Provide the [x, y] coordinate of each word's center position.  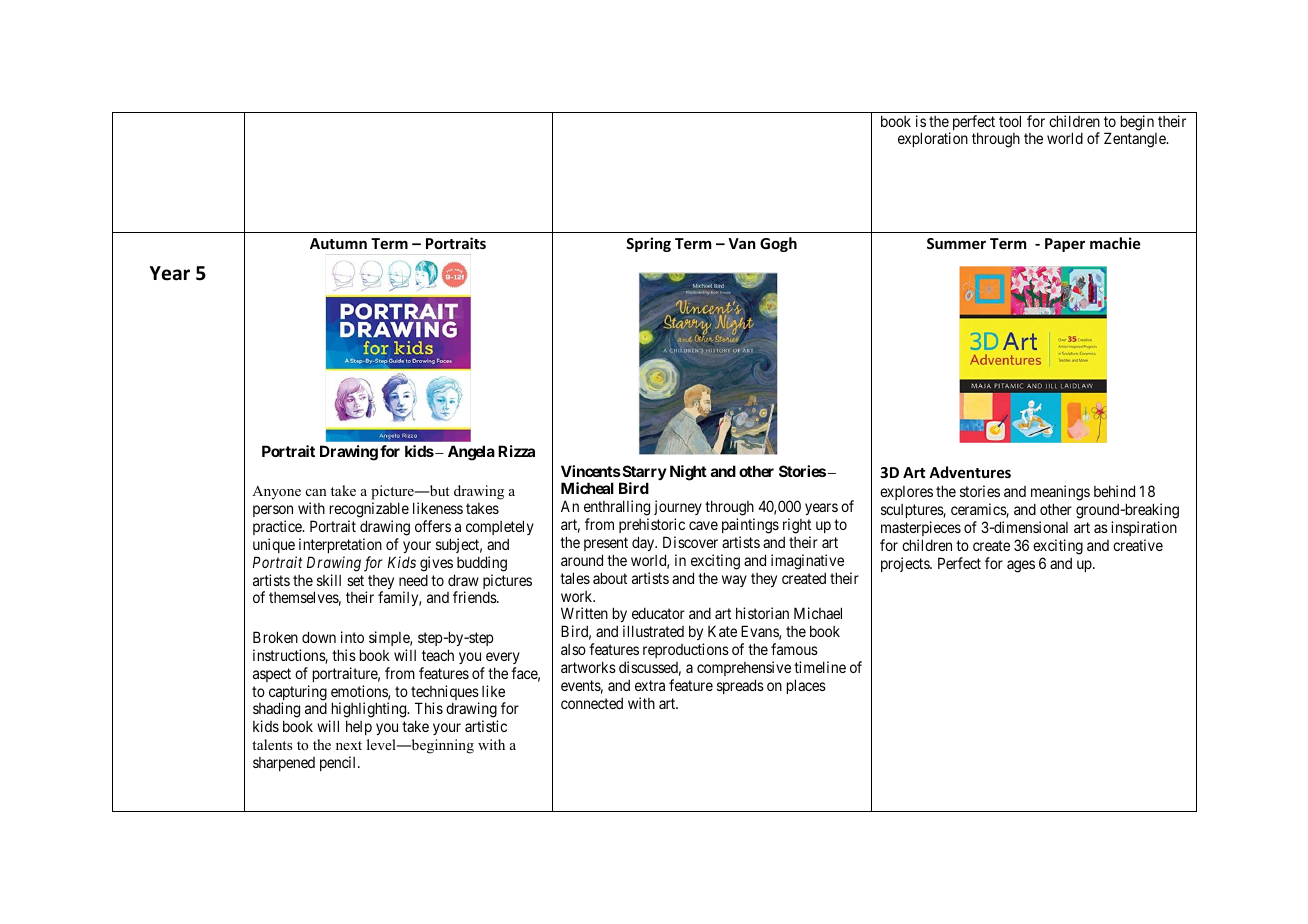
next [349, 745]
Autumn [338, 243]
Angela [471, 453]
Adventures [970, 472]
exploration [933, 139]
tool [1010, 121]
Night [688, 473]
